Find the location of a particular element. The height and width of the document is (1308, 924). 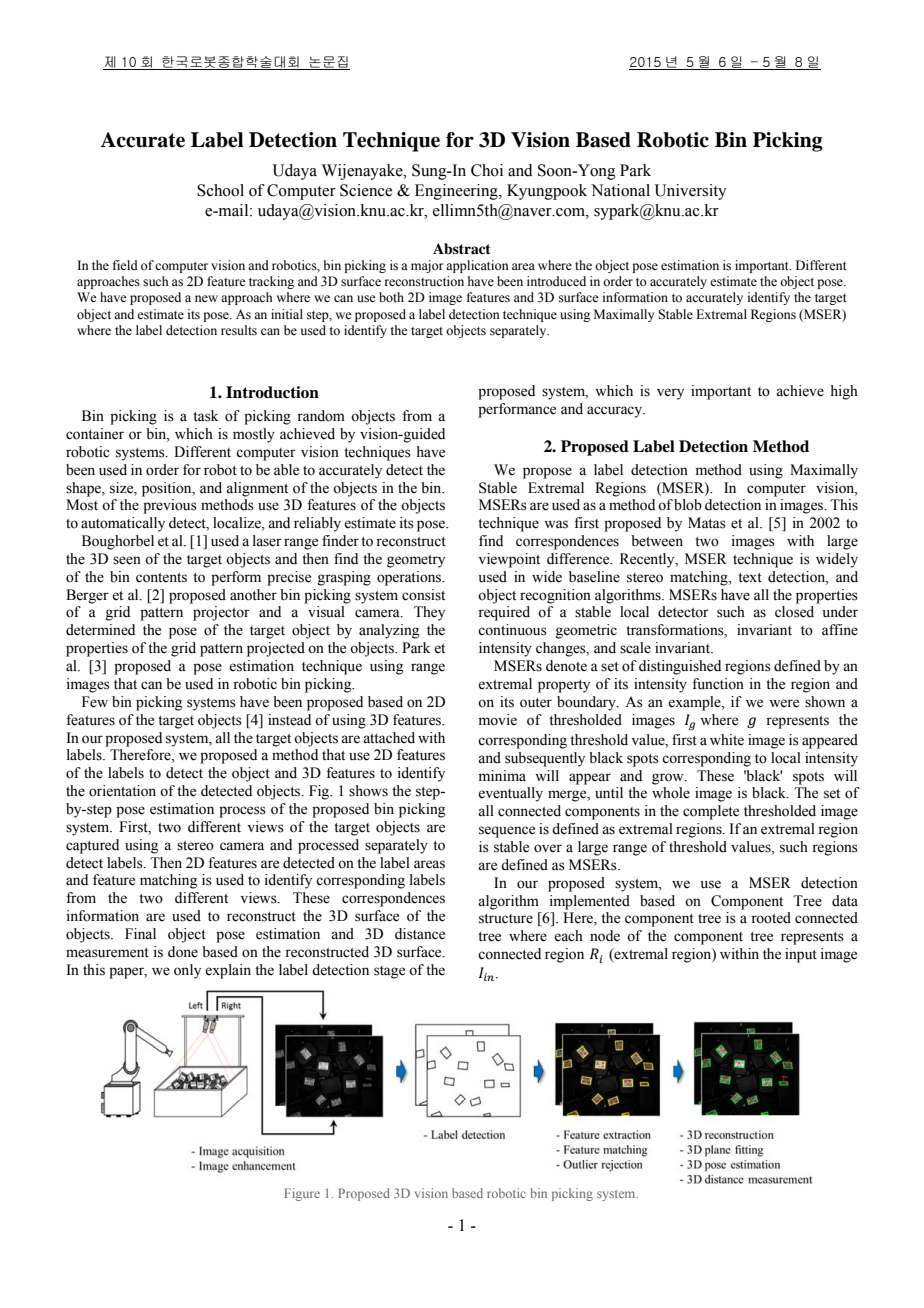

movie is located at coordinates (498, 720).
